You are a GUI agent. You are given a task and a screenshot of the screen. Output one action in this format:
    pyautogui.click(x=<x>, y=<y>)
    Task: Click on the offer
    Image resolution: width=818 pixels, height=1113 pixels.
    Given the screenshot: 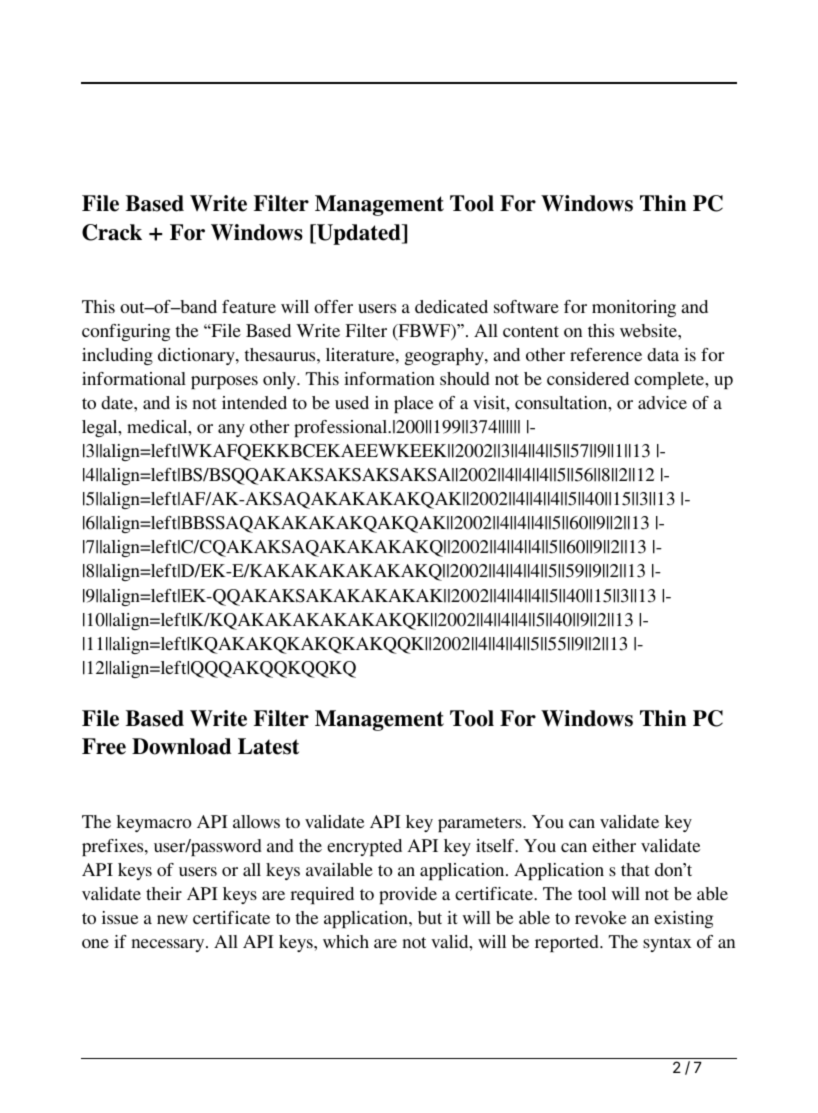 What is the action you would take?
    pyautogui.click(x=333, y=306)
